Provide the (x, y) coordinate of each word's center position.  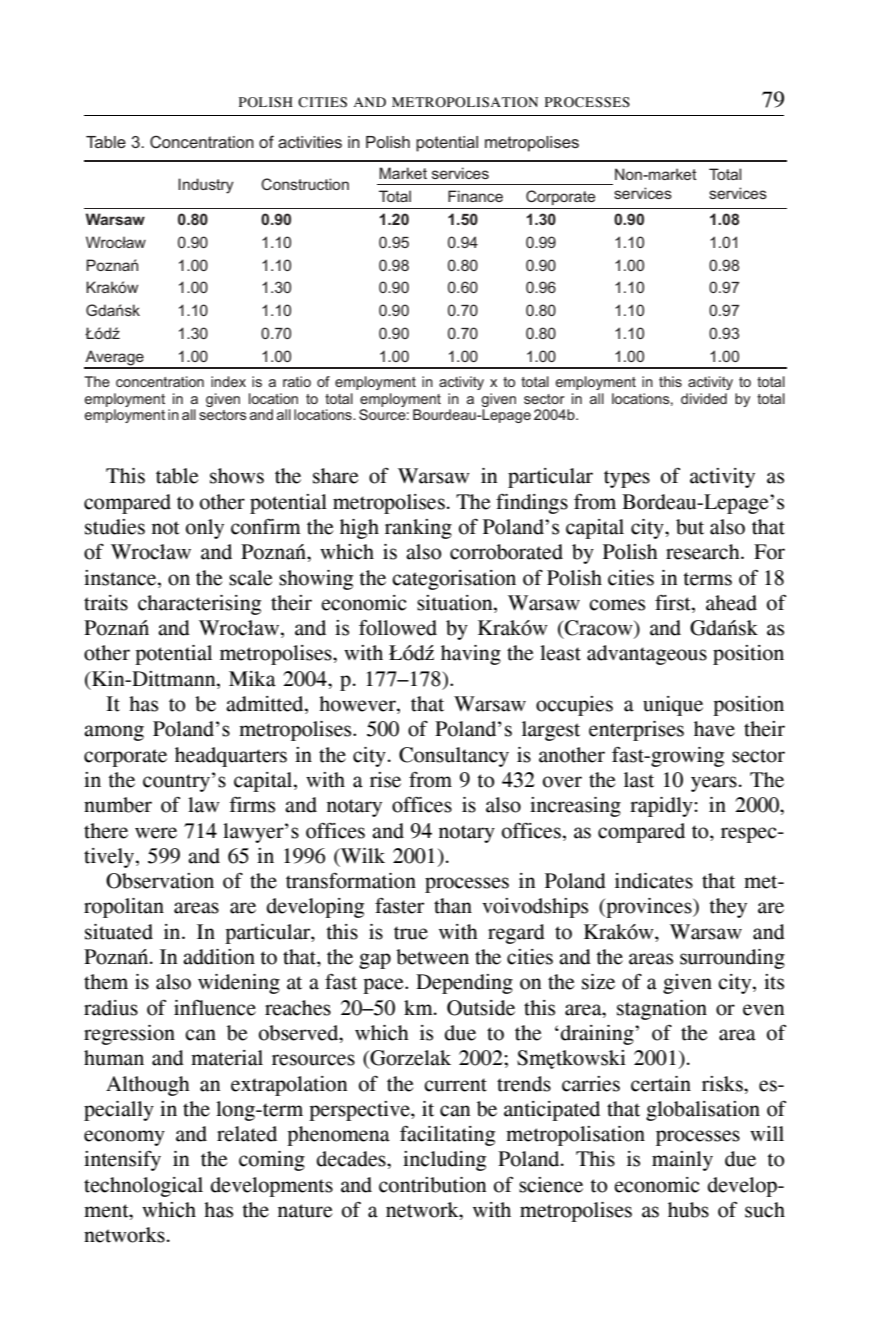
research (704, 552)
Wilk (362, 855)
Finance (475, 196)
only (205, 529)
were (156, 833)
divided (704, 398)
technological (143, 1187)
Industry (206, 186)
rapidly (662, 807)
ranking (418, 529)
